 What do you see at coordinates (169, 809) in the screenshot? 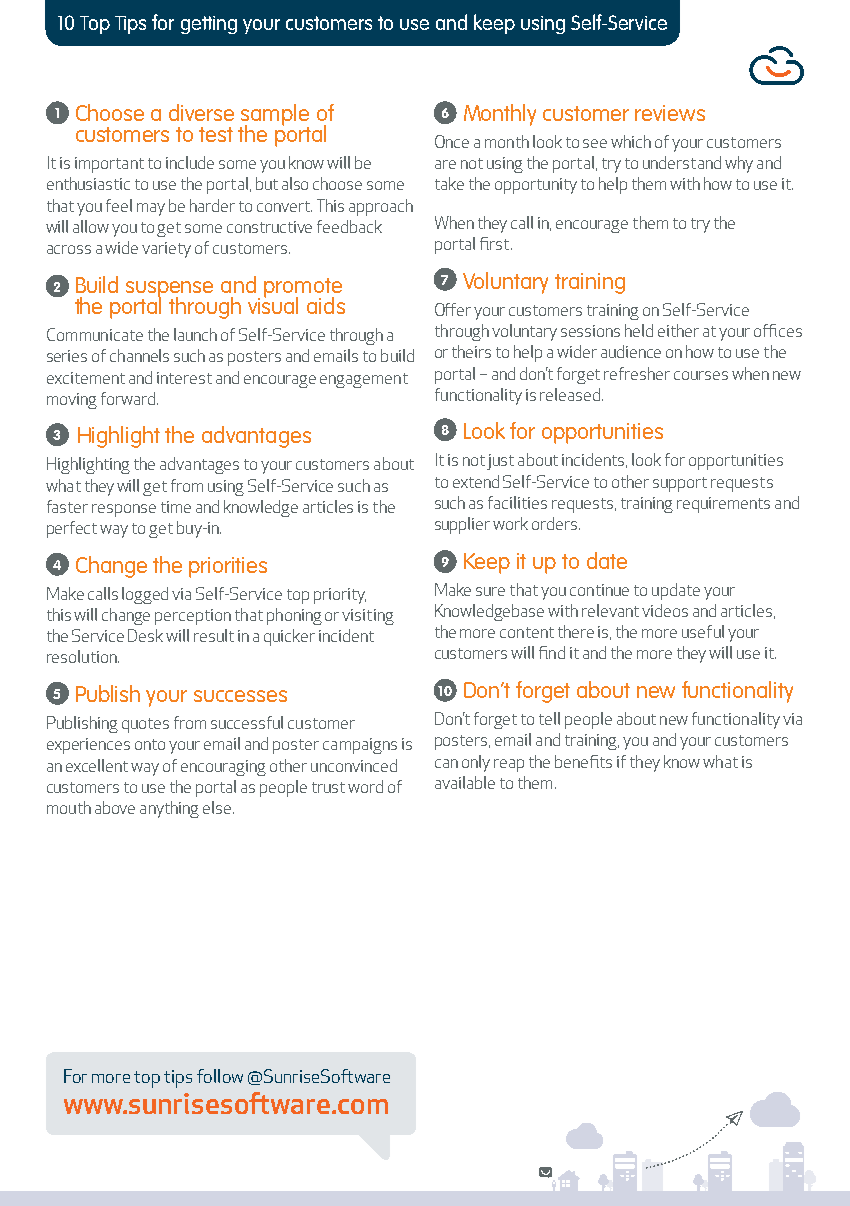
I see `anything` at bounding box center [169, 809].
